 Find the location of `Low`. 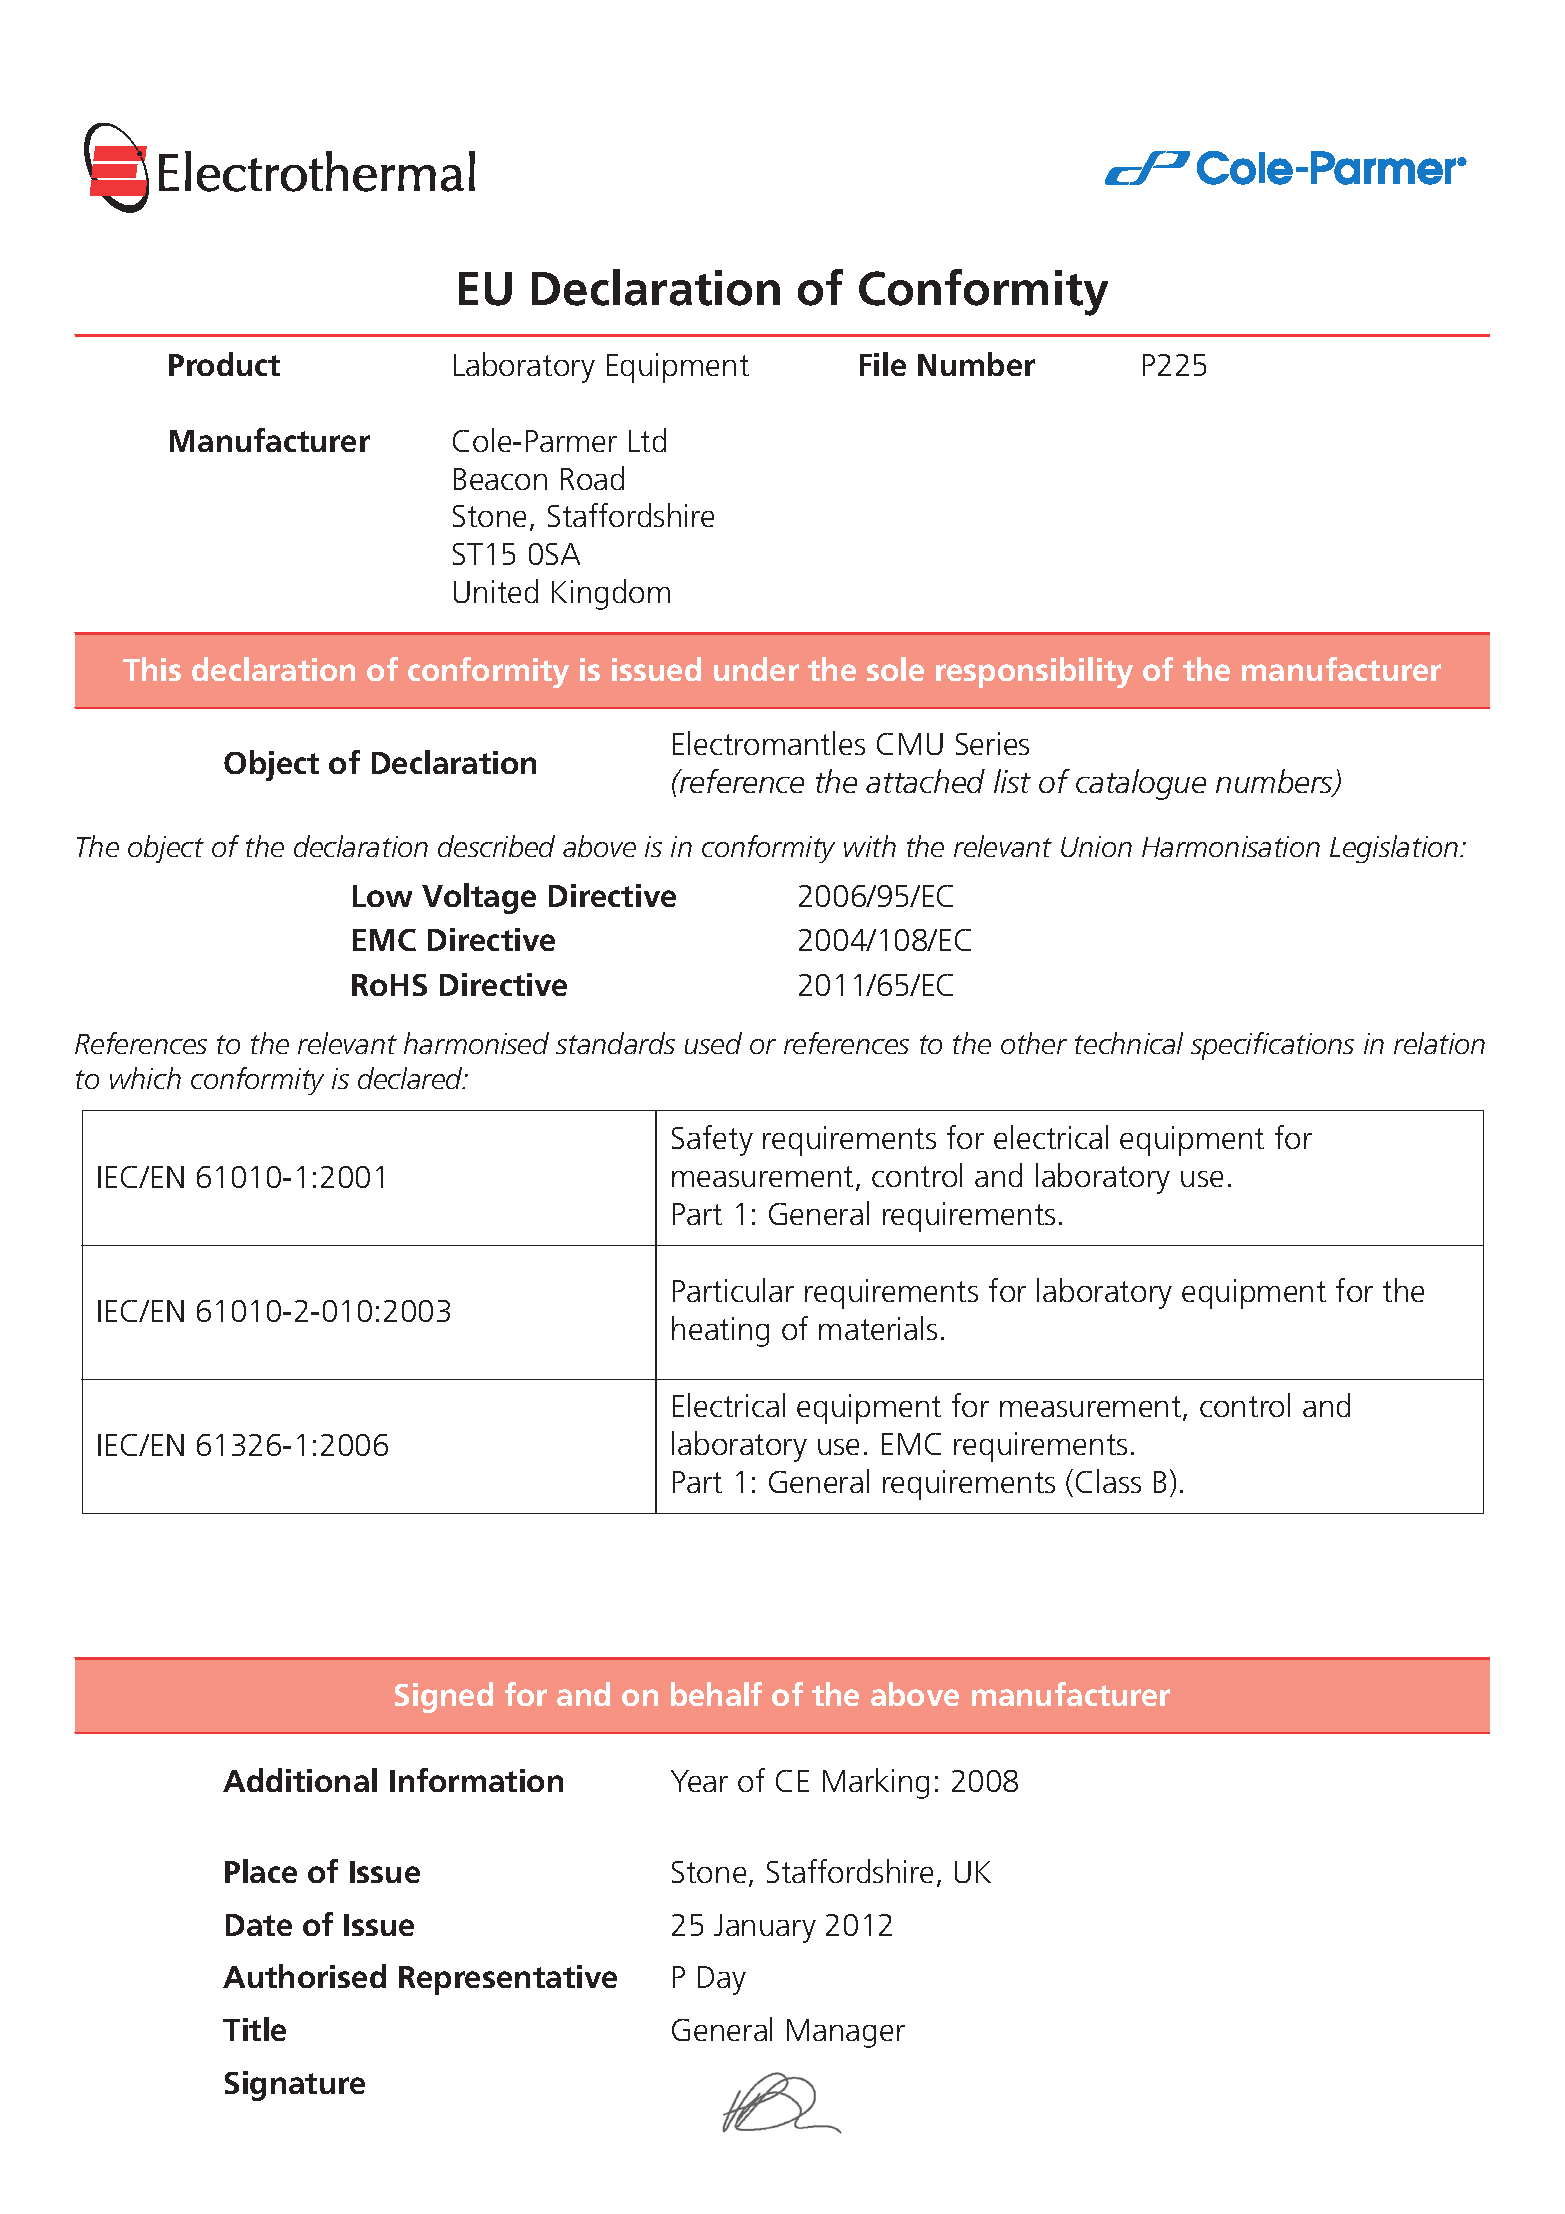

Low is located at coordinates (382, 896).
